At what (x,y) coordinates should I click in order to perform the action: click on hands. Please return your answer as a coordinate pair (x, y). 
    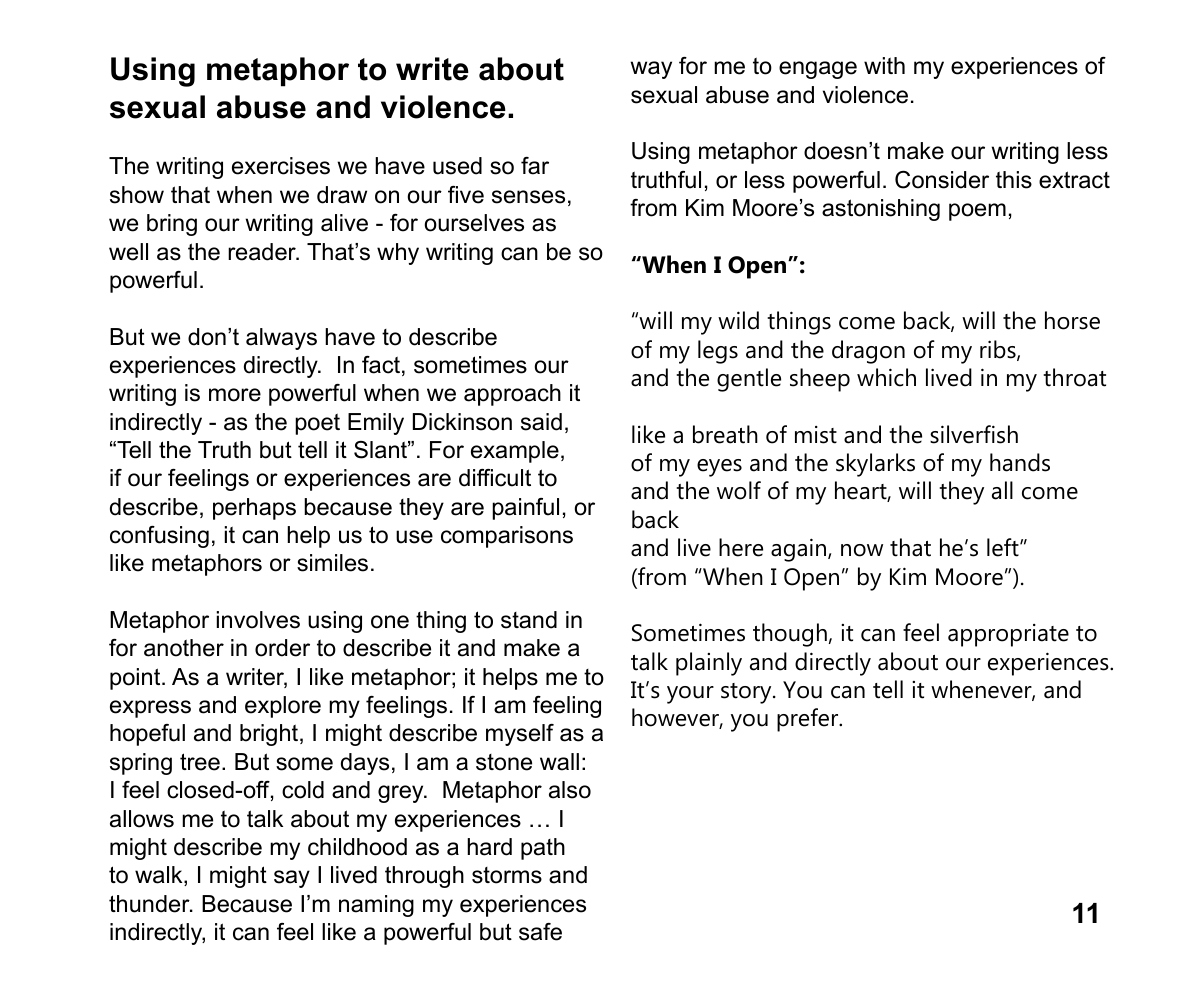
    Looking at the image, I should click on (1020, 462).
